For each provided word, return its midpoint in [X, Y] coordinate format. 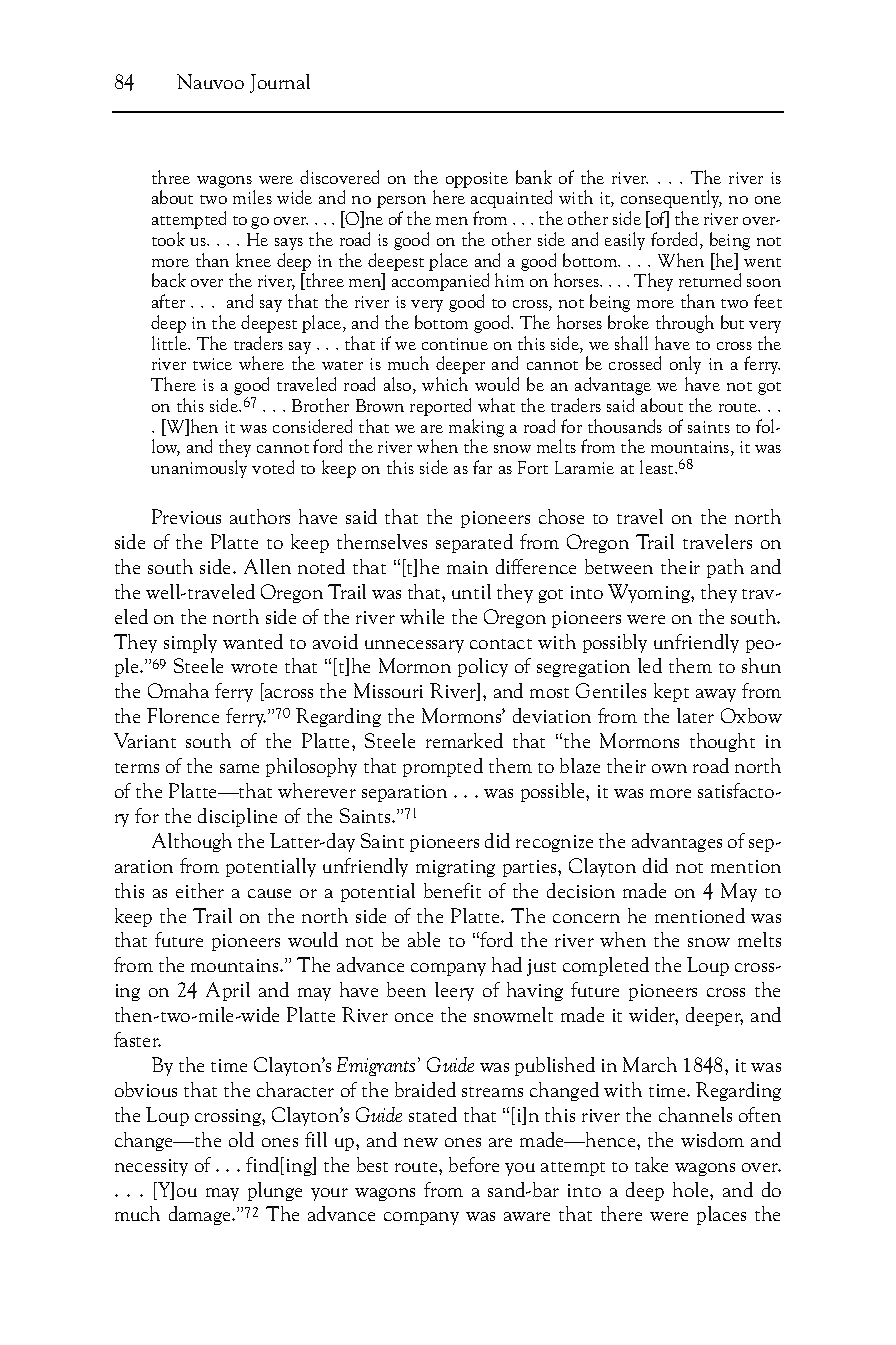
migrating [455, 868]
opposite [477, 180]
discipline [237, 817]
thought [722, 742]
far [482, 467]
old [241, 1139]
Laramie [584, 467]
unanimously [199, 469]
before [474, 1164]
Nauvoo [210, 81]
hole [692, 1189]
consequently [671, 199]
